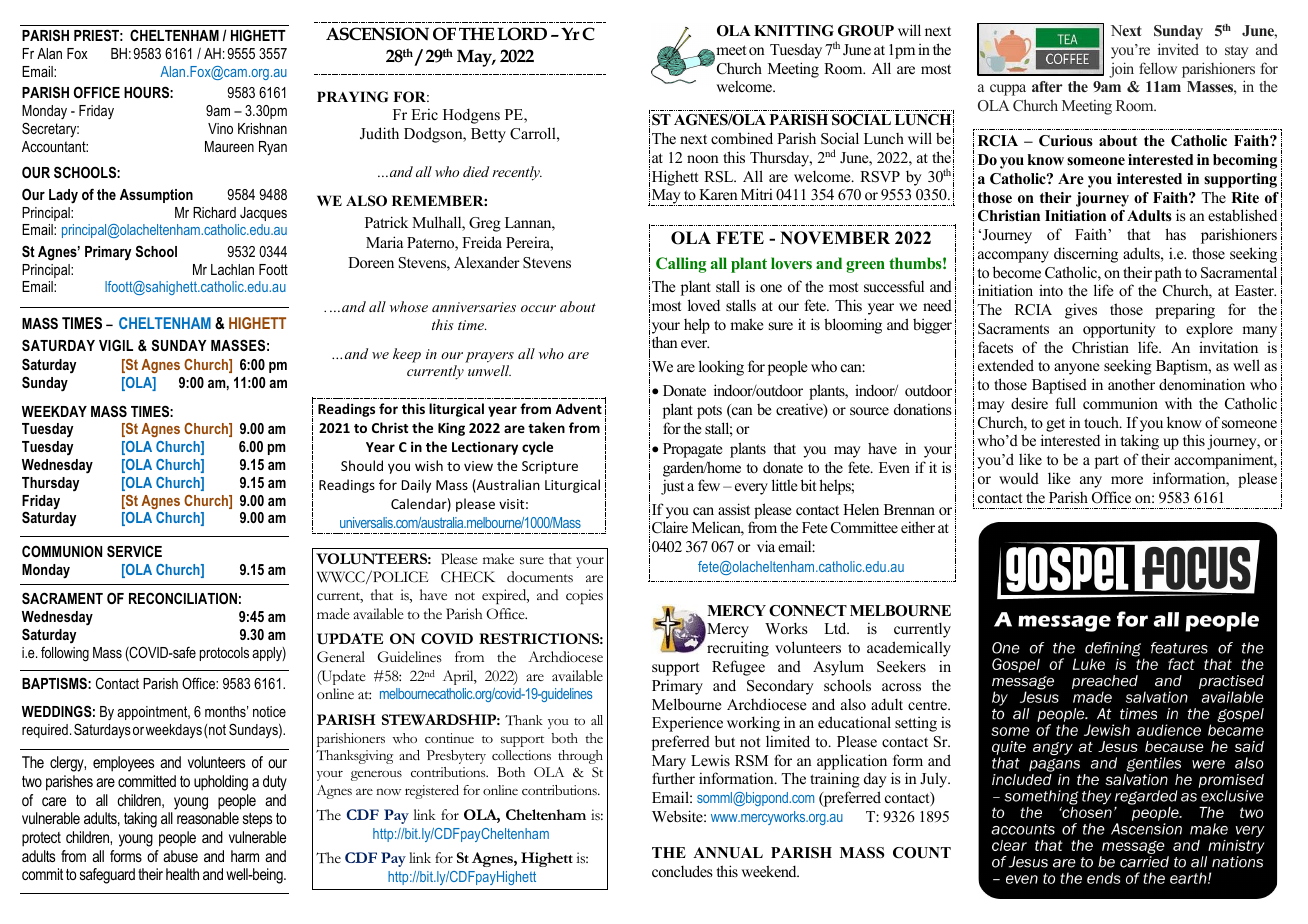 Image resolution: width=1308 pixels, height=924 pixels. Describe the element at coordinates (180, 856) in the screenshot. I see `abuse` at that location.
